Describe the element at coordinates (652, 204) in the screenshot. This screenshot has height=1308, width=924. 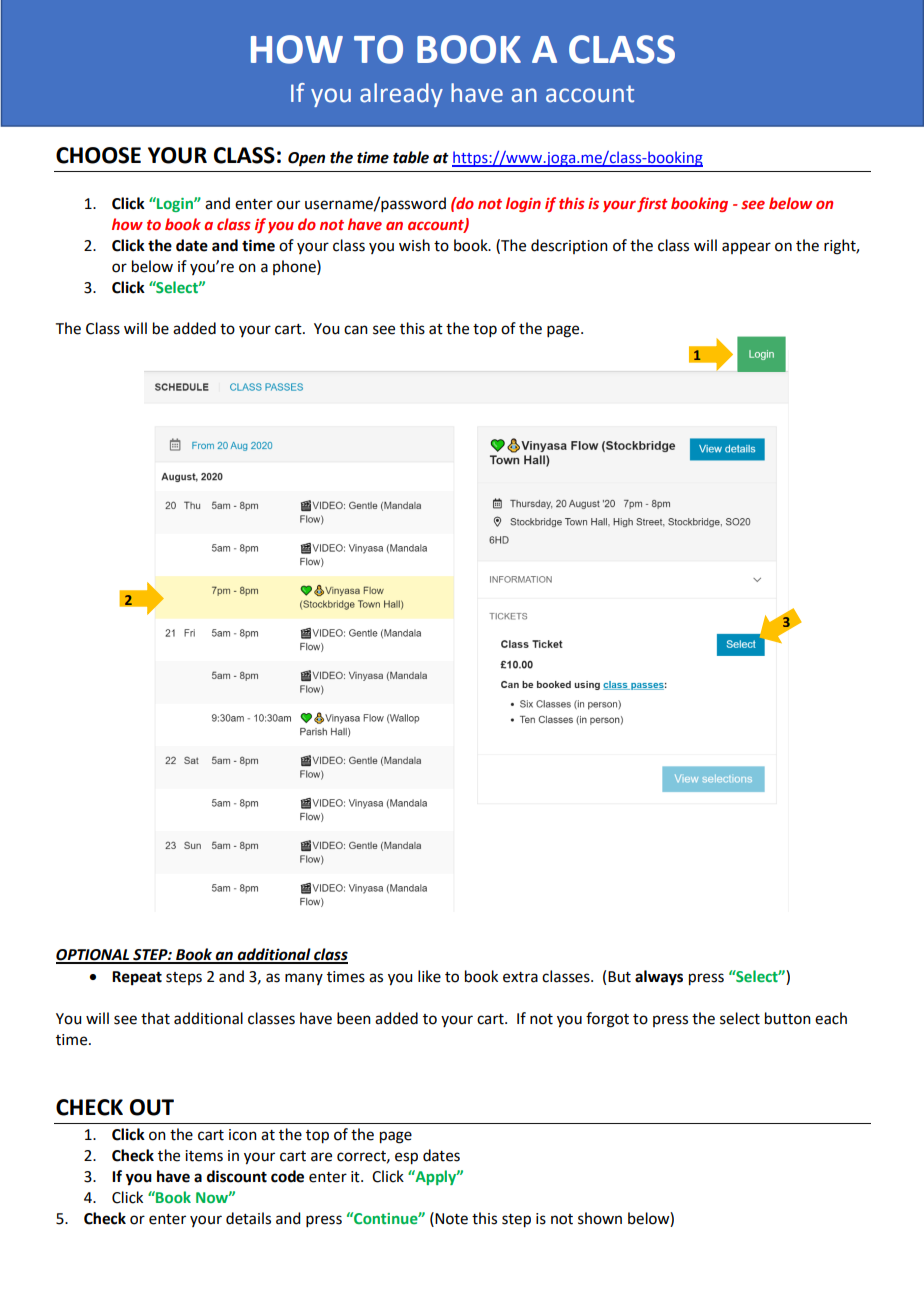
I see `first` at that location.
